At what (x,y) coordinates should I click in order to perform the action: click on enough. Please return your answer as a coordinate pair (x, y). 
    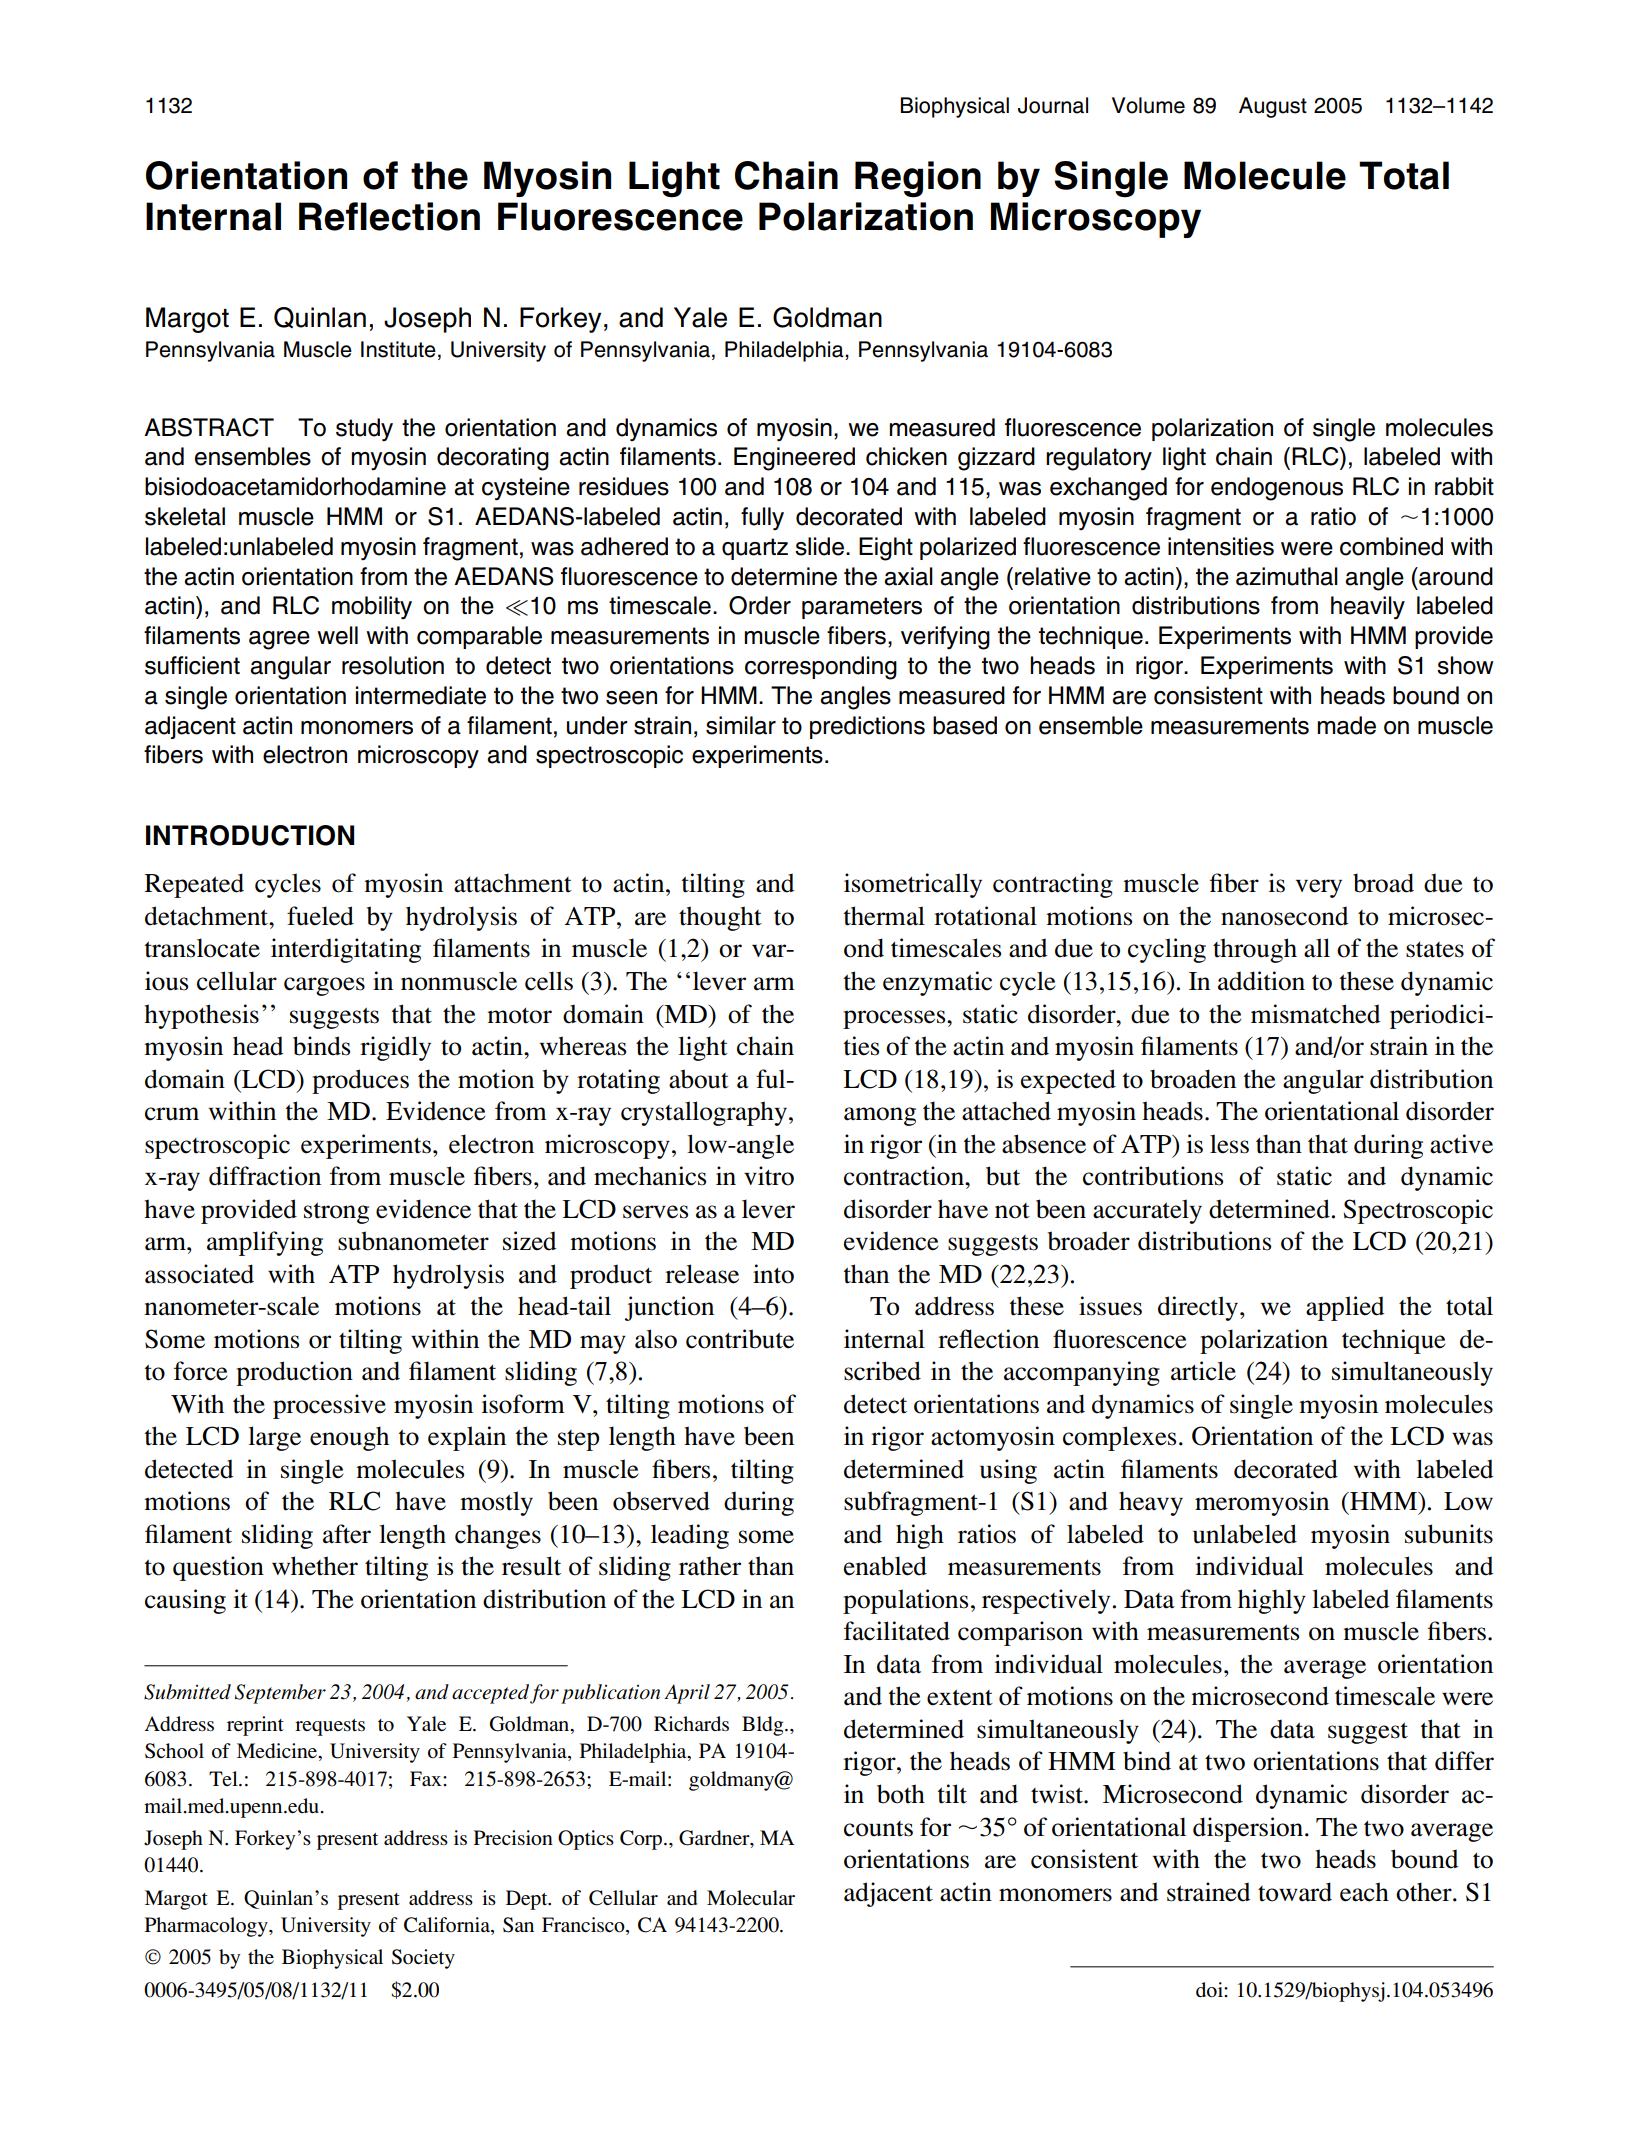
    Looking at the image, I should click on (349, 1438).
